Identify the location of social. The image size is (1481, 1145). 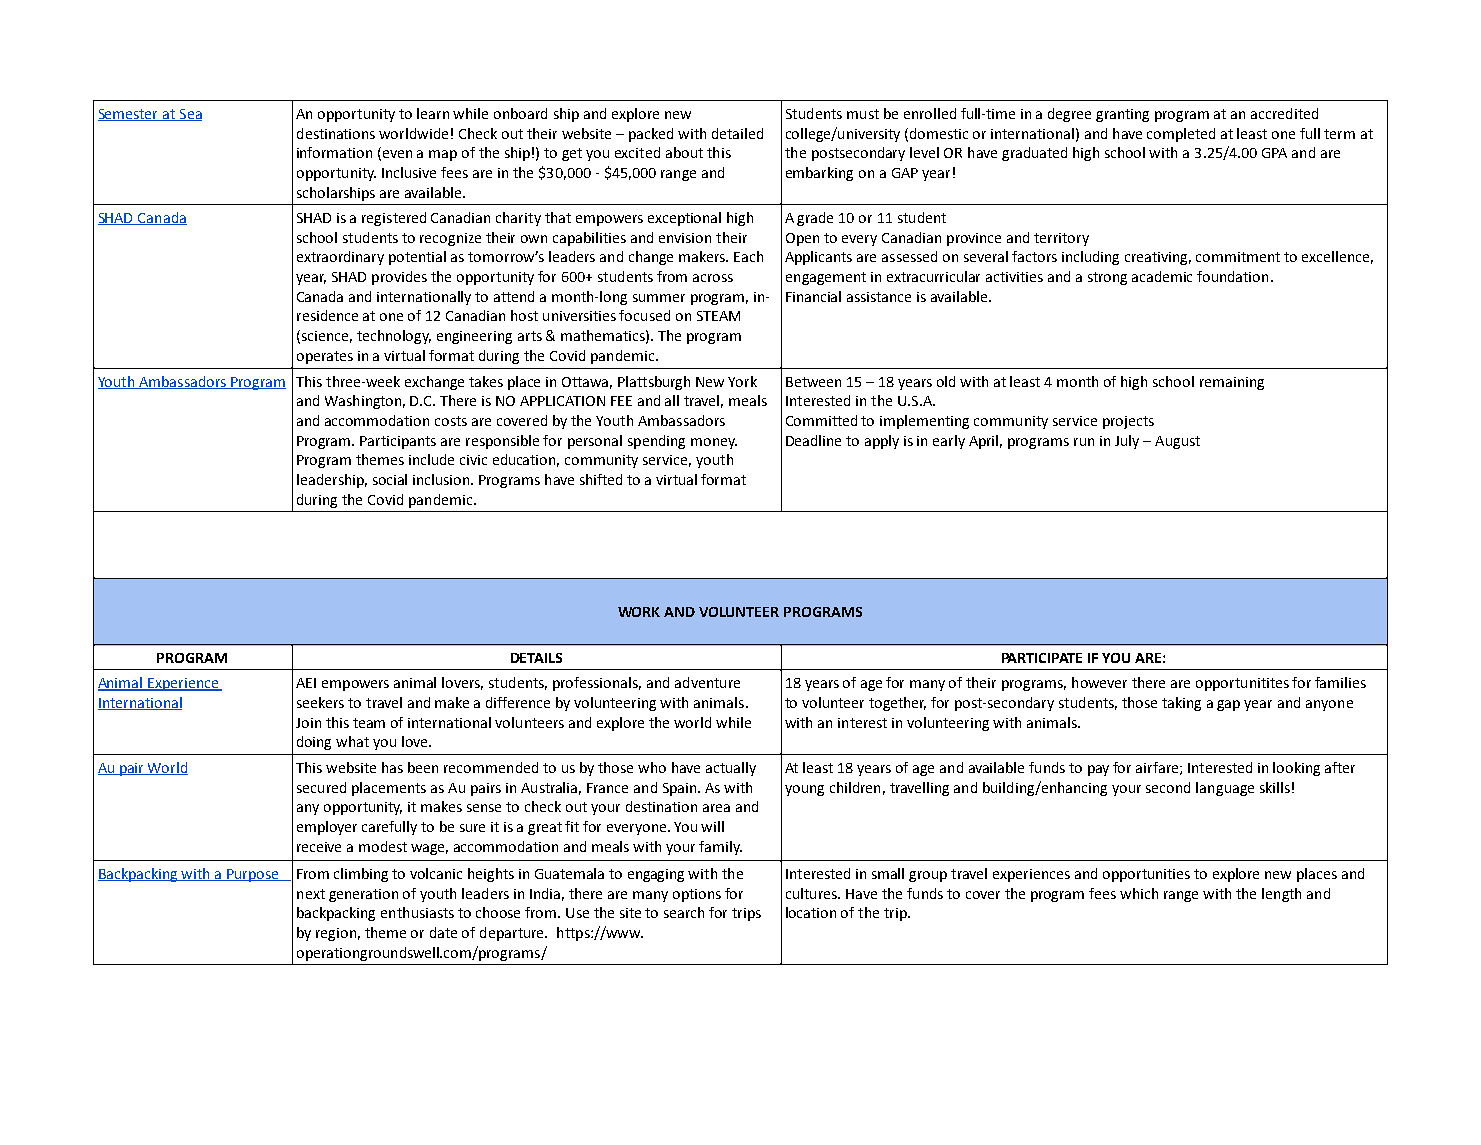
(390, 479).
